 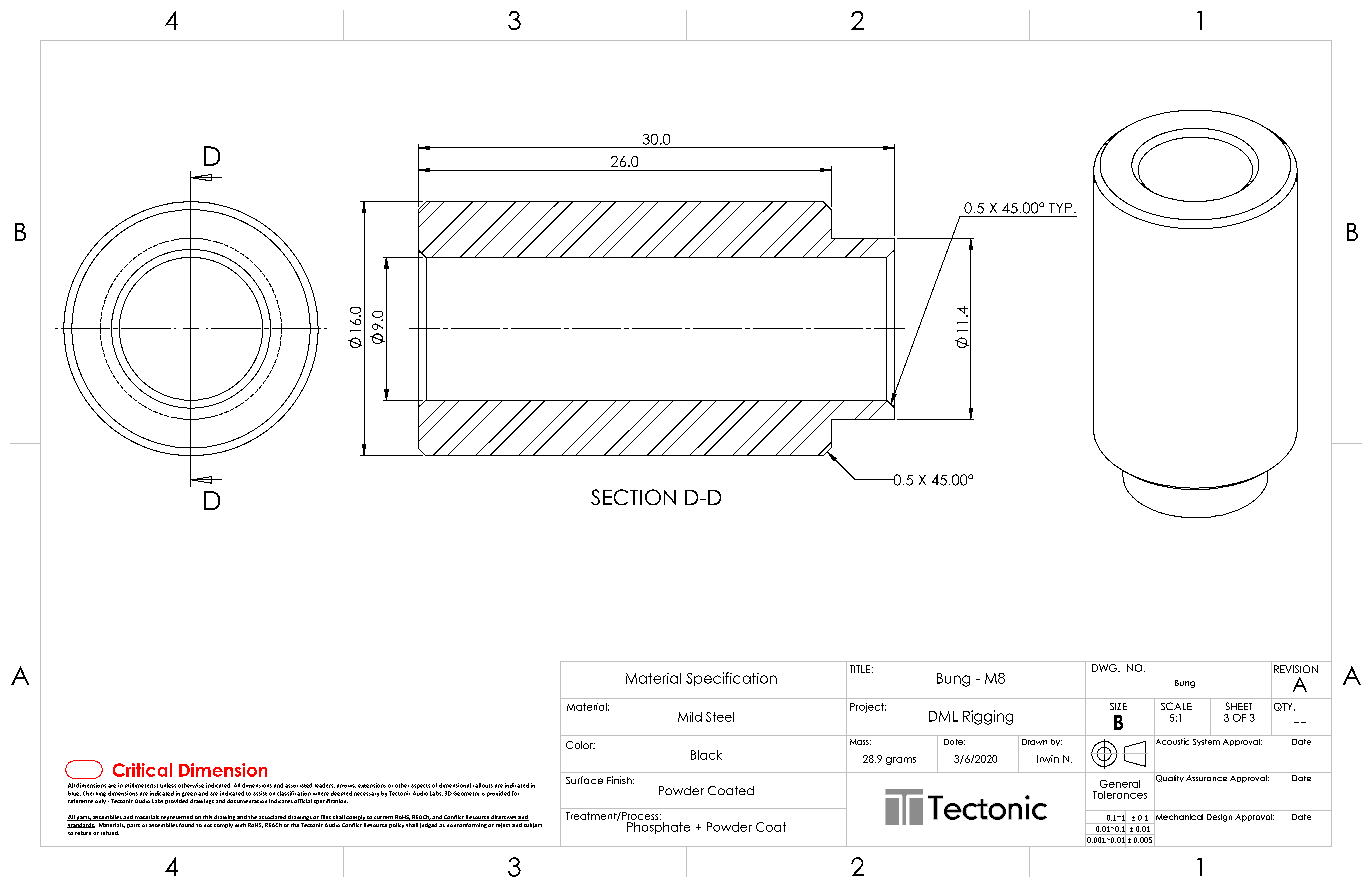 What do you see at coordinates (706, 755) in the page?
I see `Black` at bounding box center [706, 755].
